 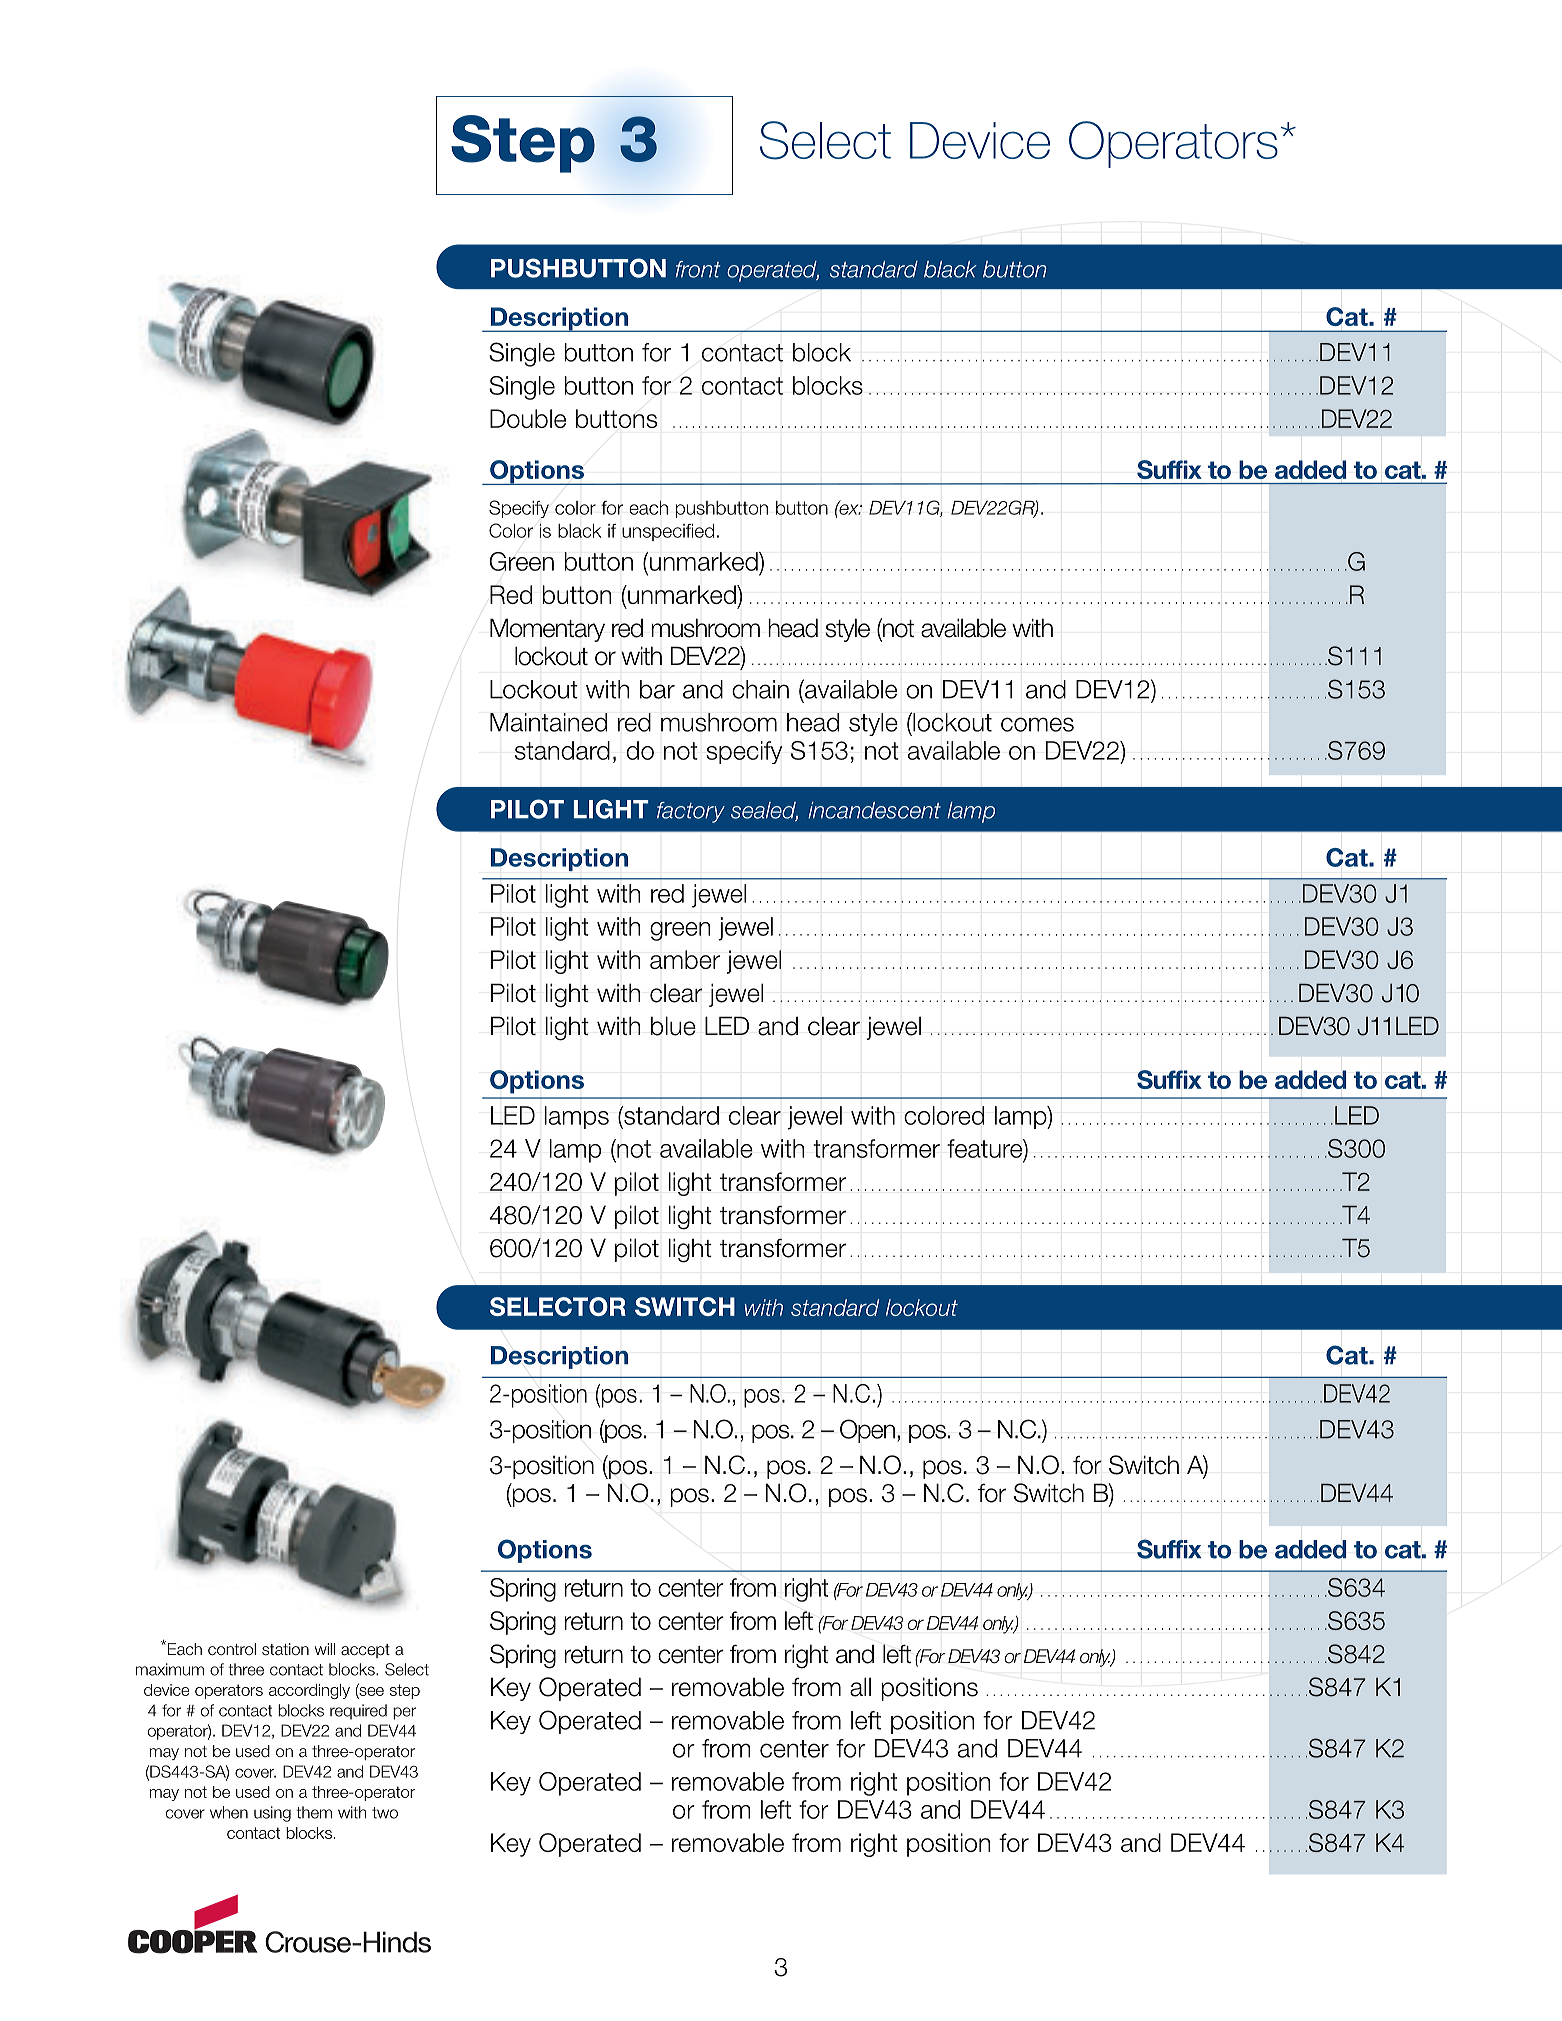 I want to click on using, so click(x=272, y=1814).
